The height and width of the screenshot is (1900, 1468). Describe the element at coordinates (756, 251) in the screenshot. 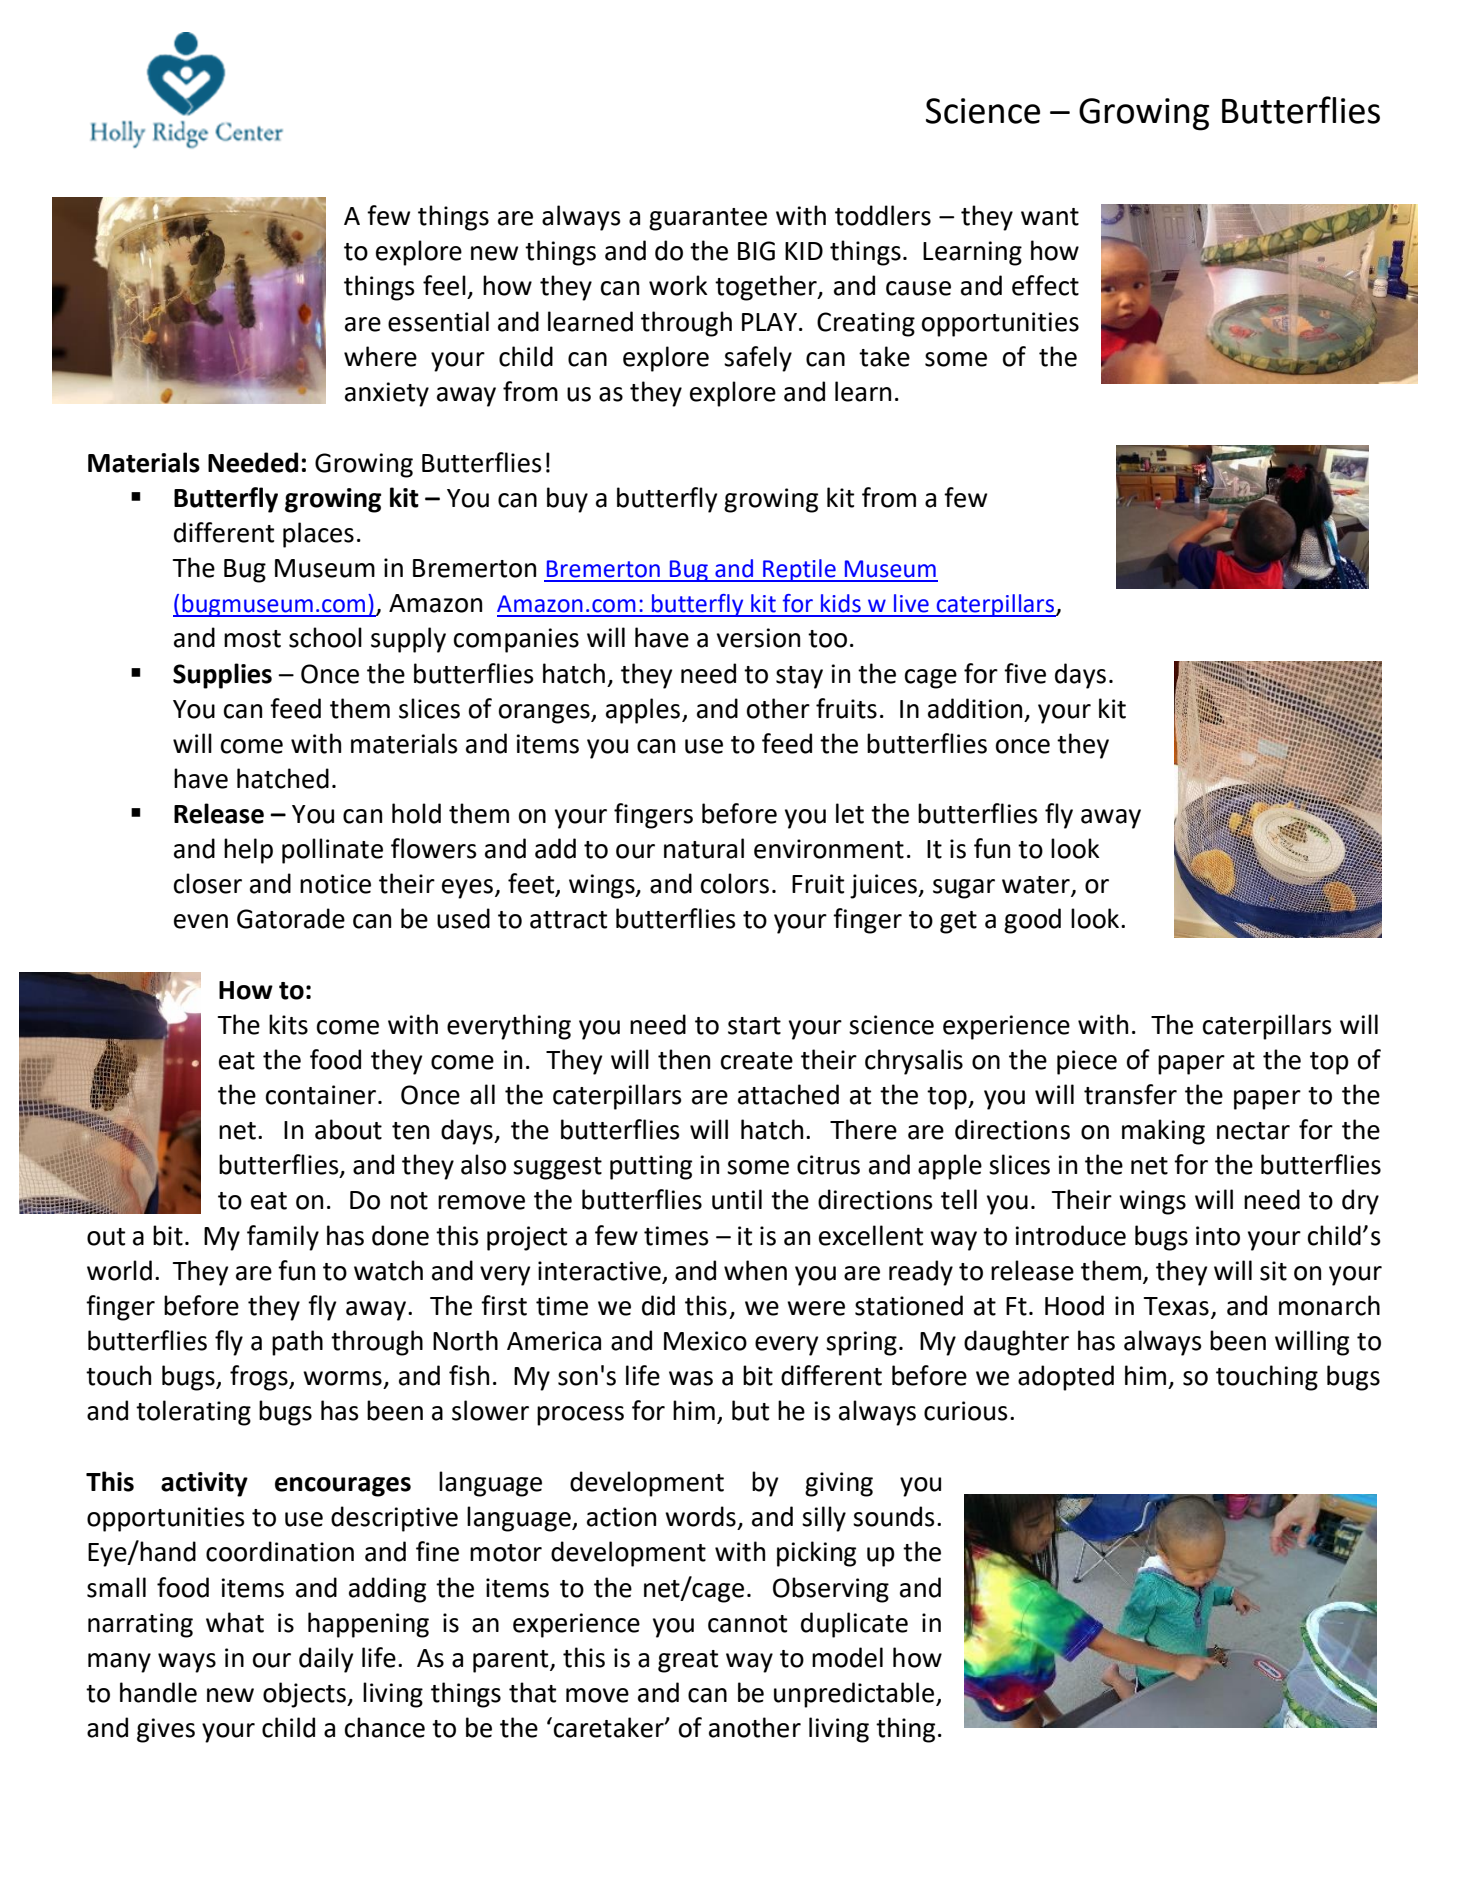

I see `BIG` at that location.
